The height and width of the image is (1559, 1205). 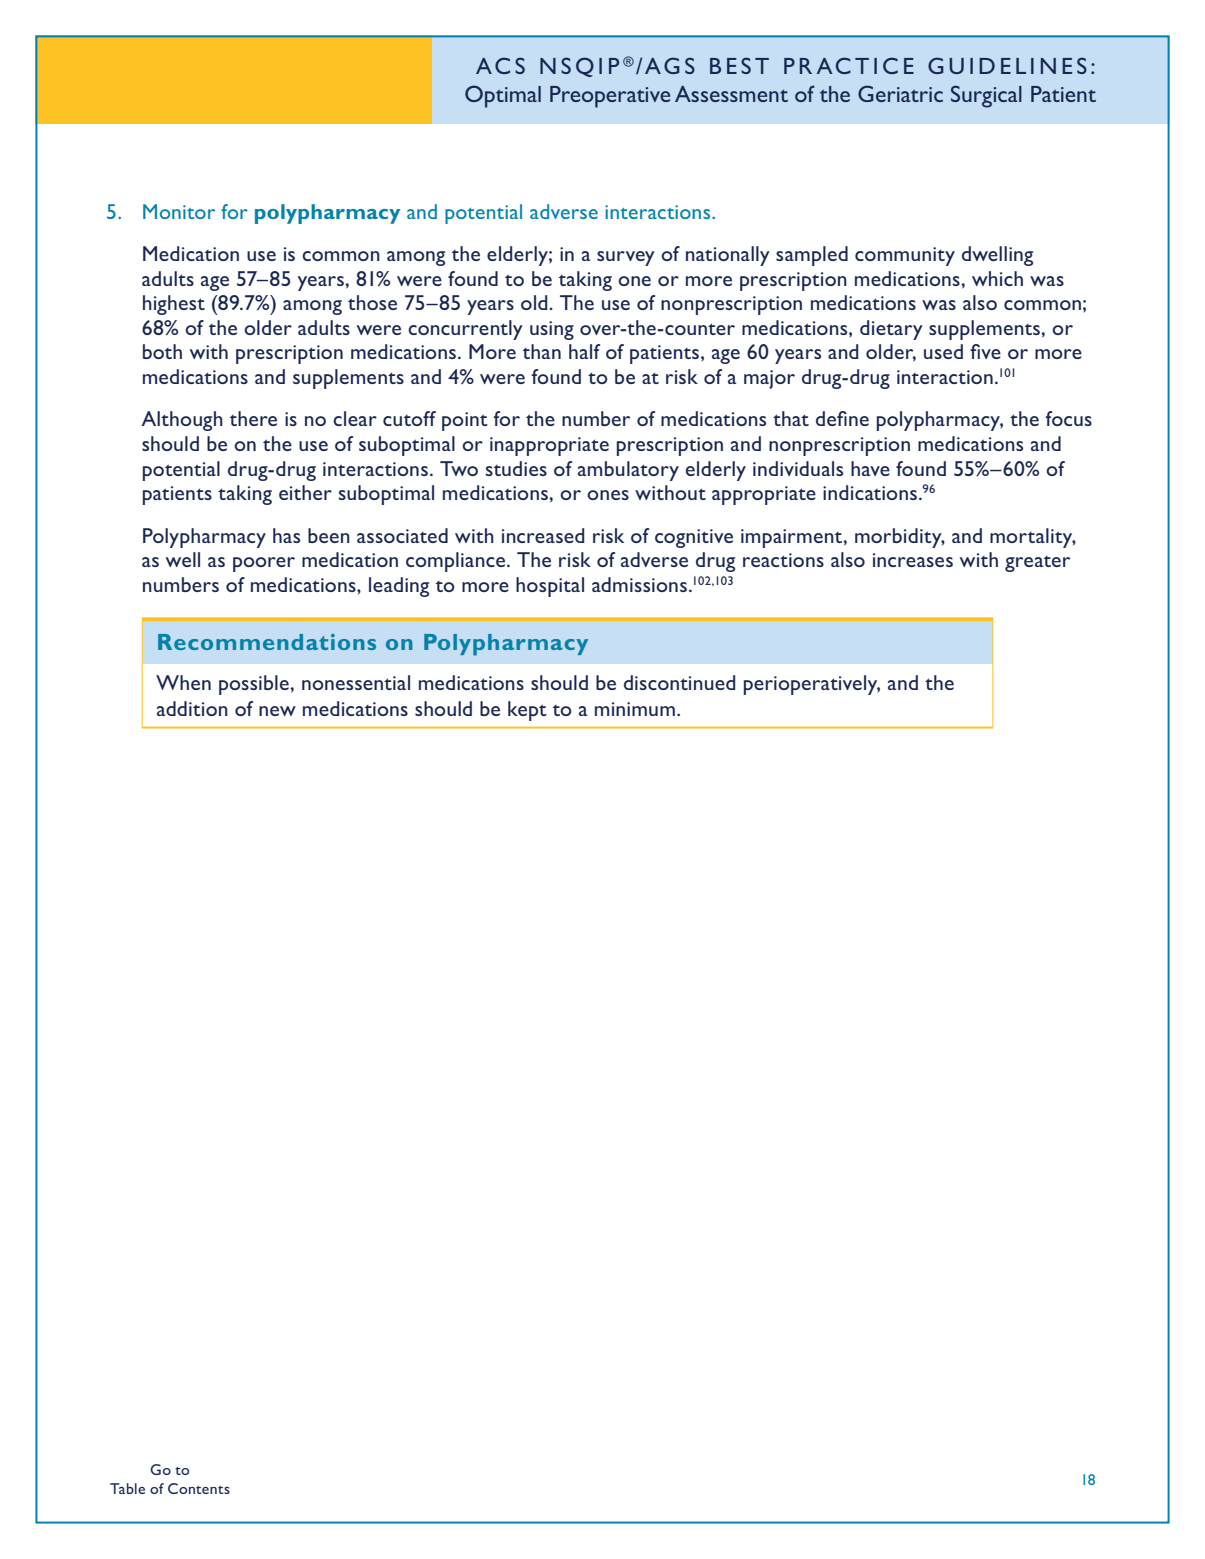 What do you see at coordinates (550, 587) in the image?
I see `hospital` at bounding box center [550, 587].
